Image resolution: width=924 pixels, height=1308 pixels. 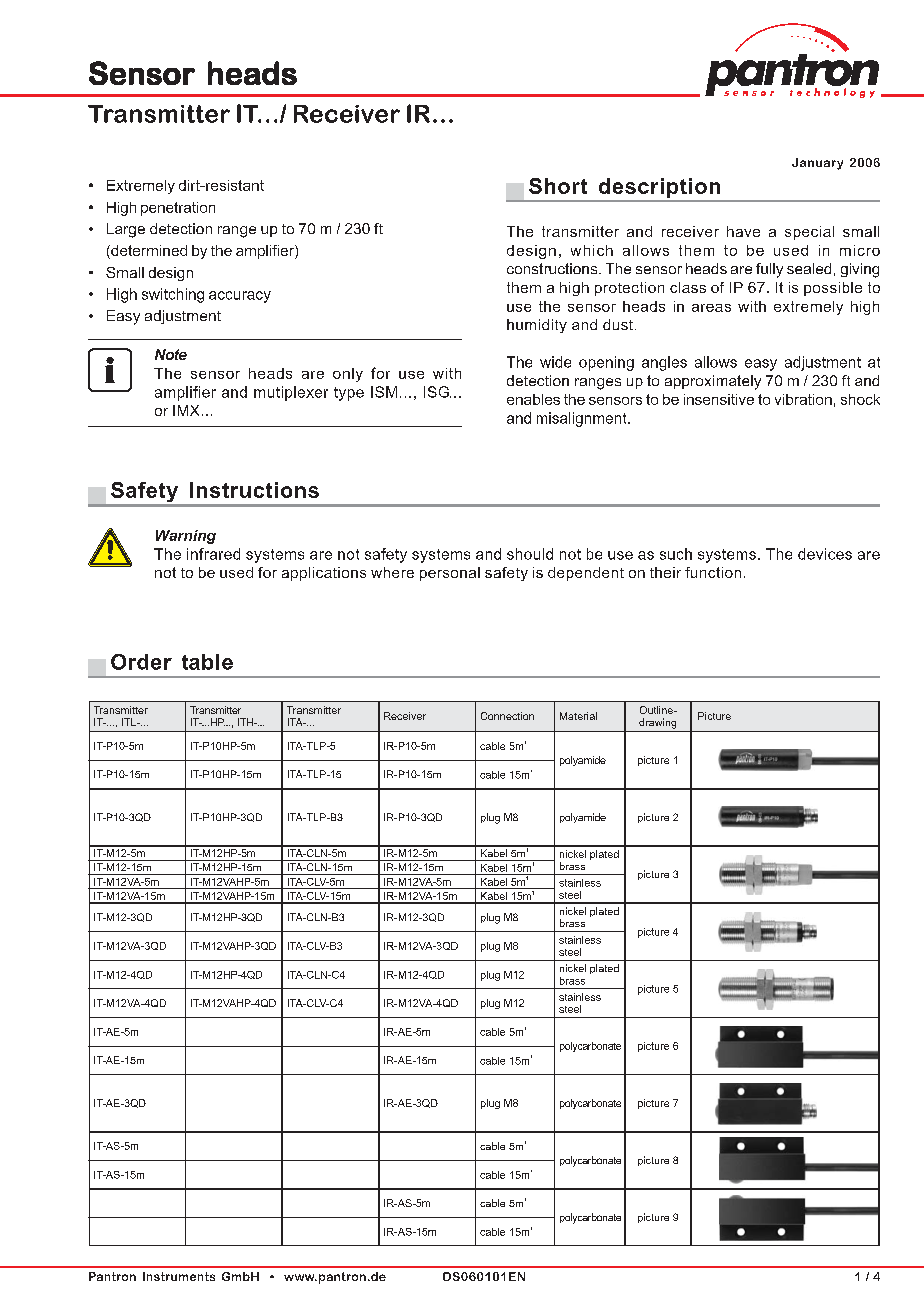 I want to click on Short, so click(x=558, y=186).
